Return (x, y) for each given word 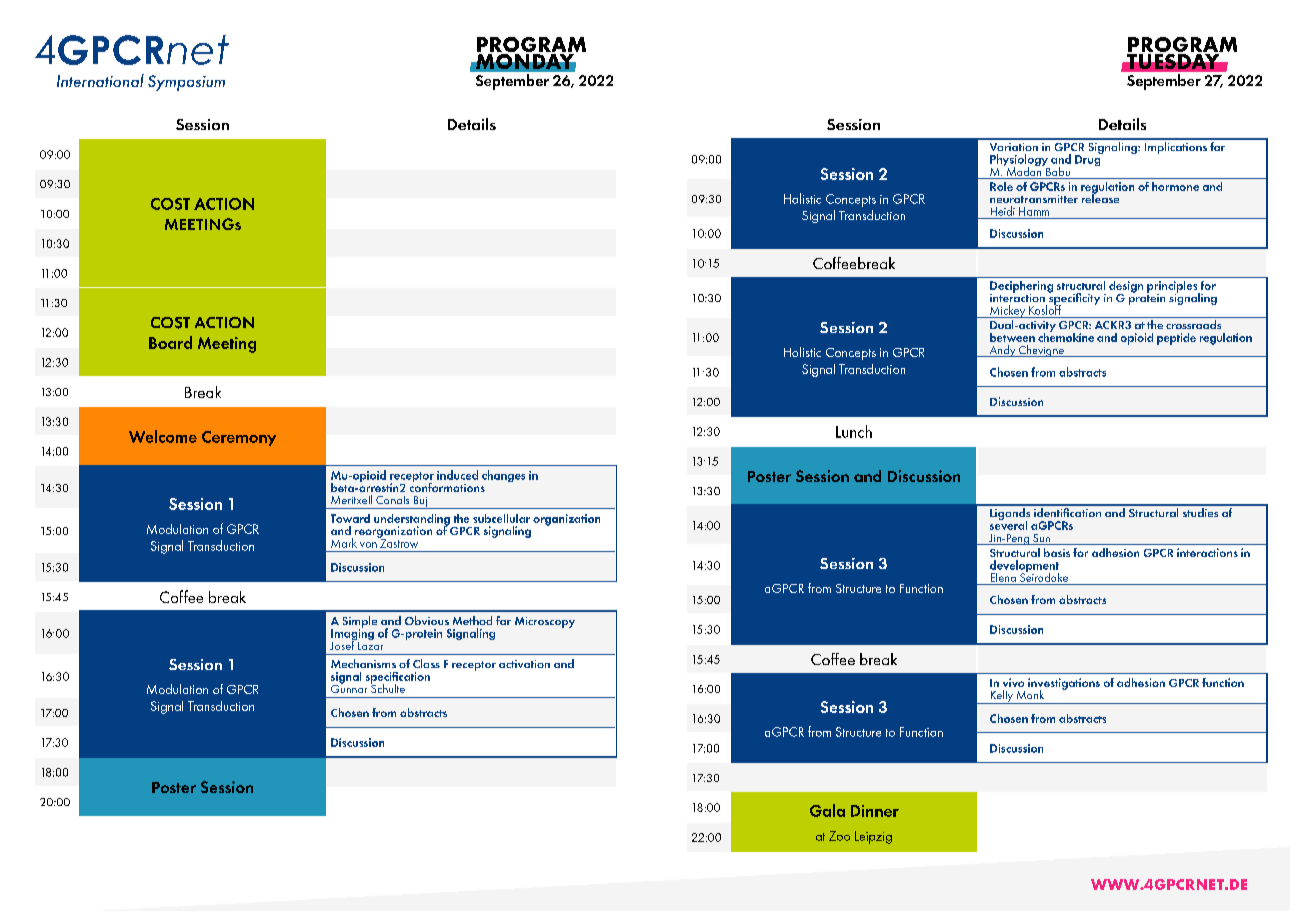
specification (398, 679)
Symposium (186, 83)
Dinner (875, 811)
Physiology (1020, 161)
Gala (827, 810)
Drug (1089, 159)
